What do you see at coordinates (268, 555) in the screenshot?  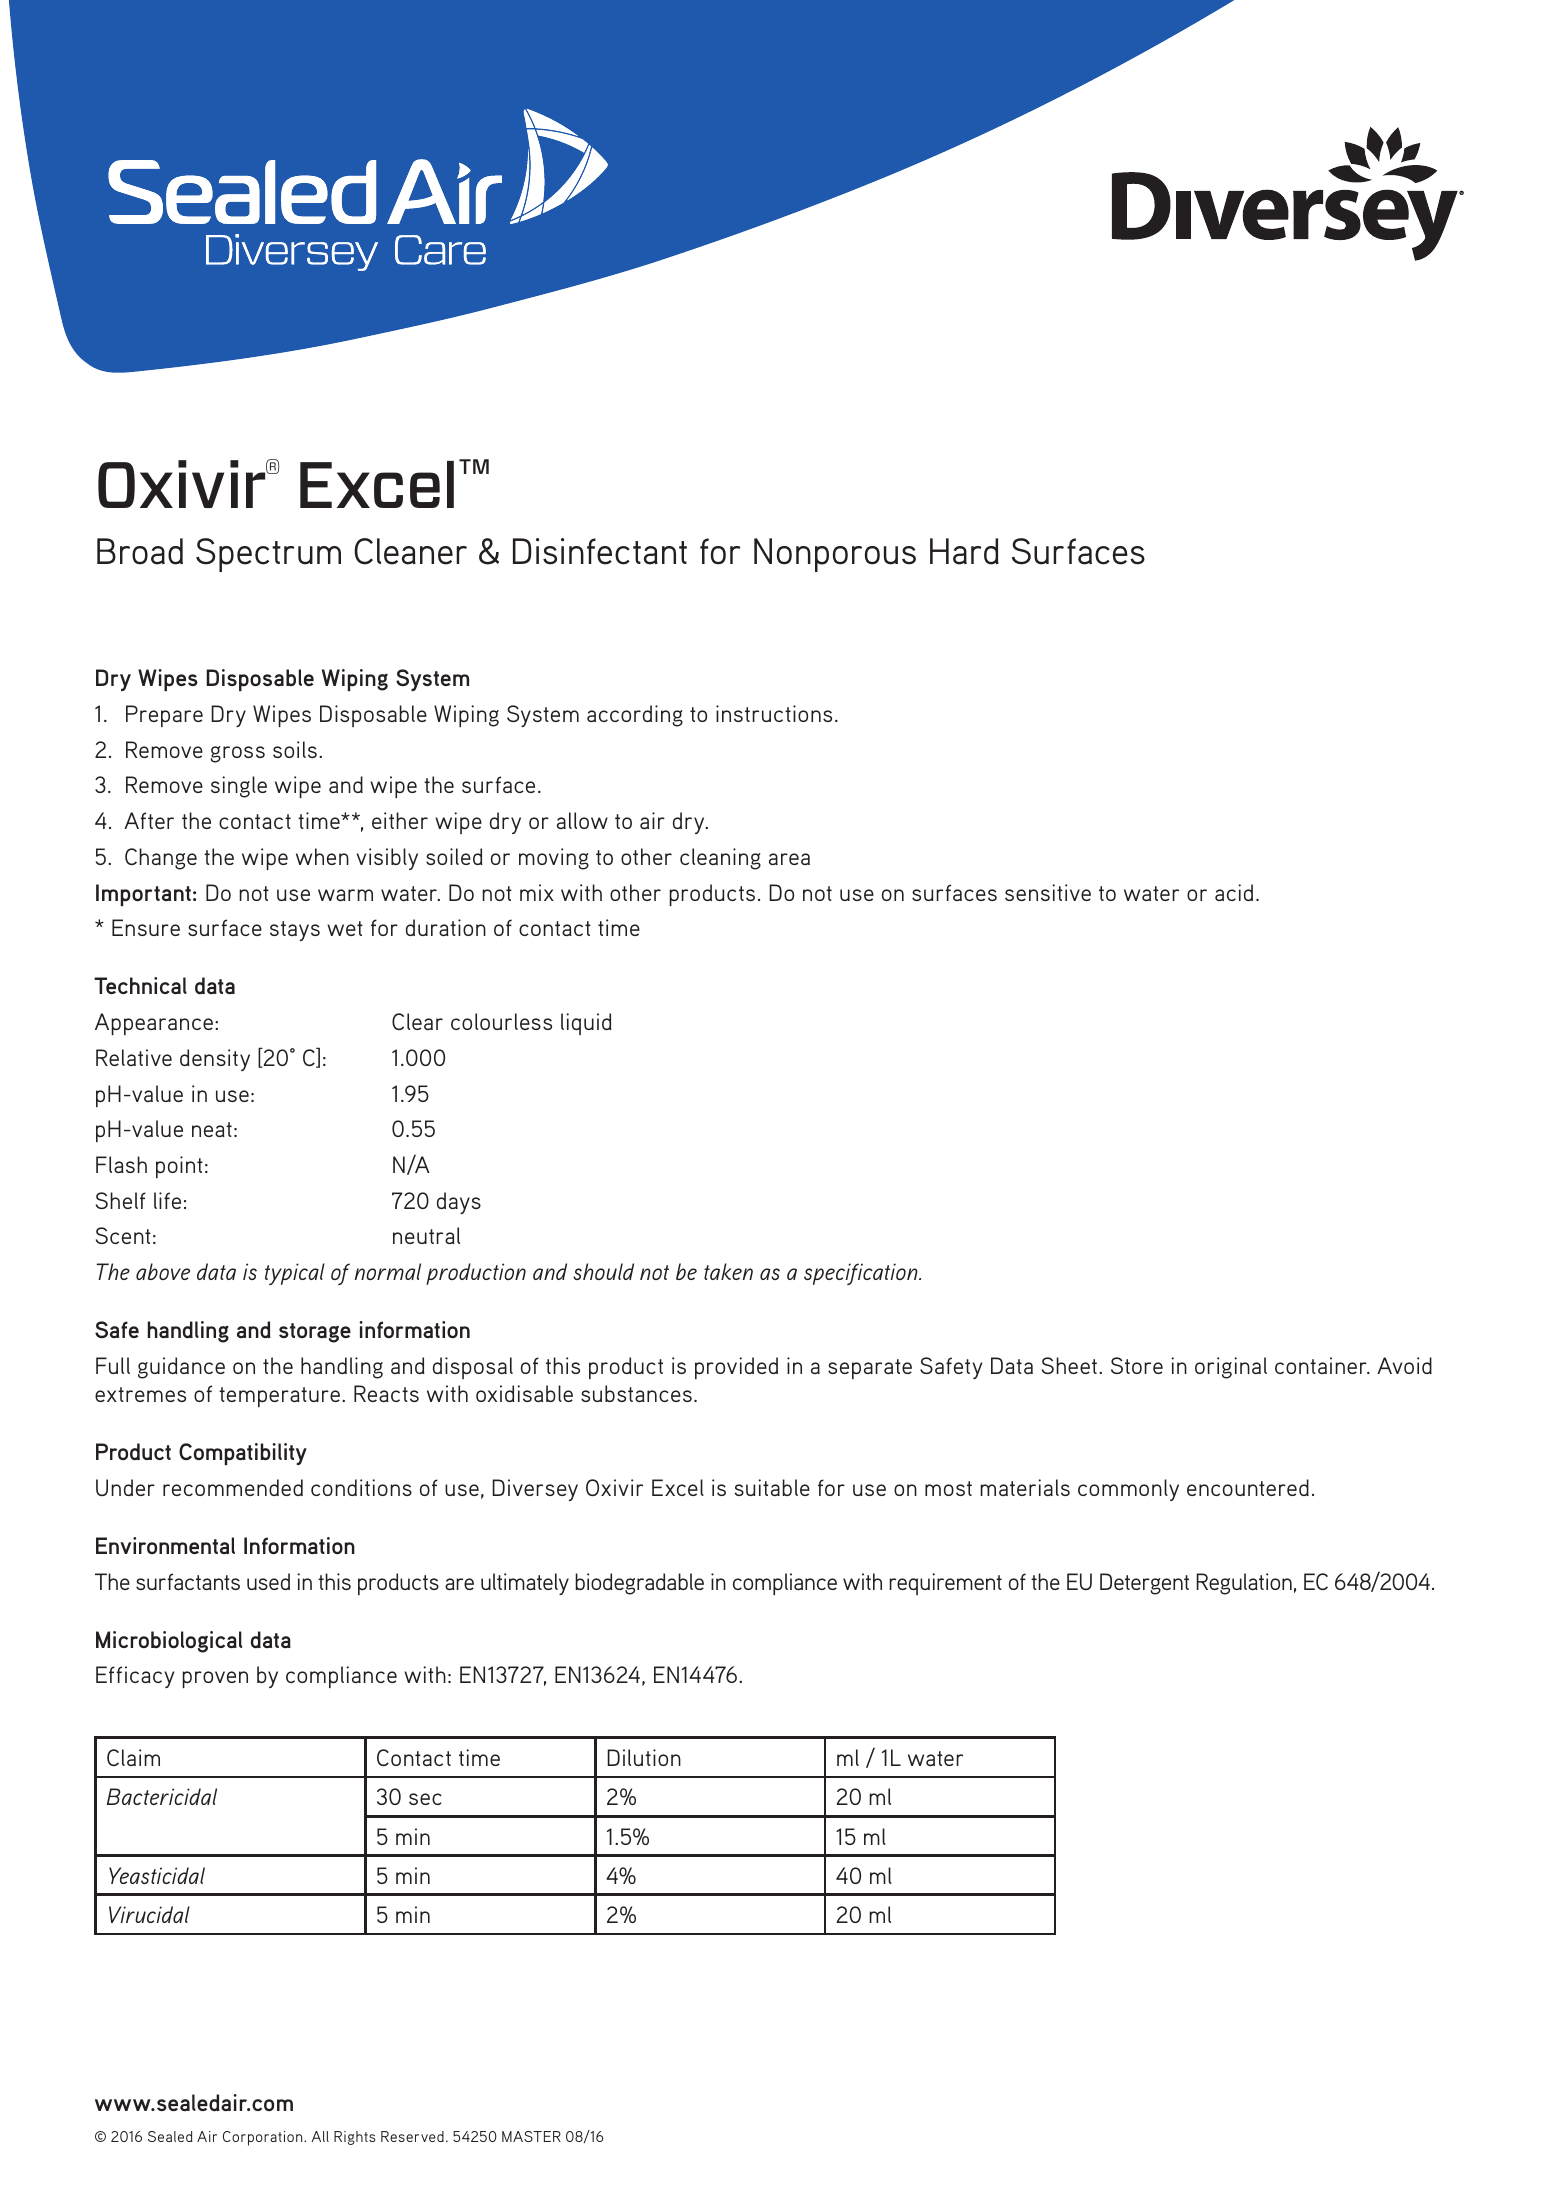 I see `Spectrum` at bounding box center [268, 555].
